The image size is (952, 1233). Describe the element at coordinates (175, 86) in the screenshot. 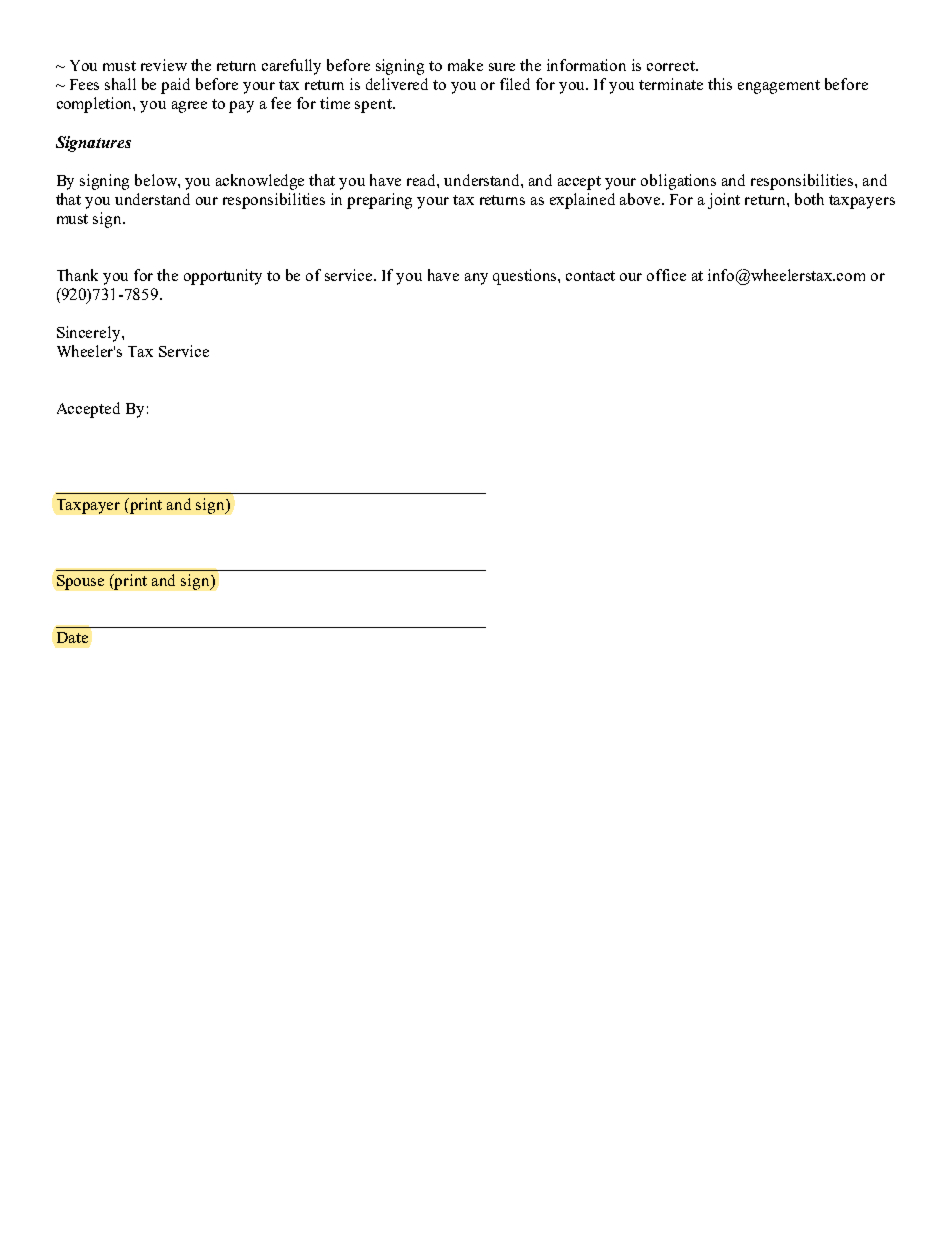

I see `paid` at that location.
